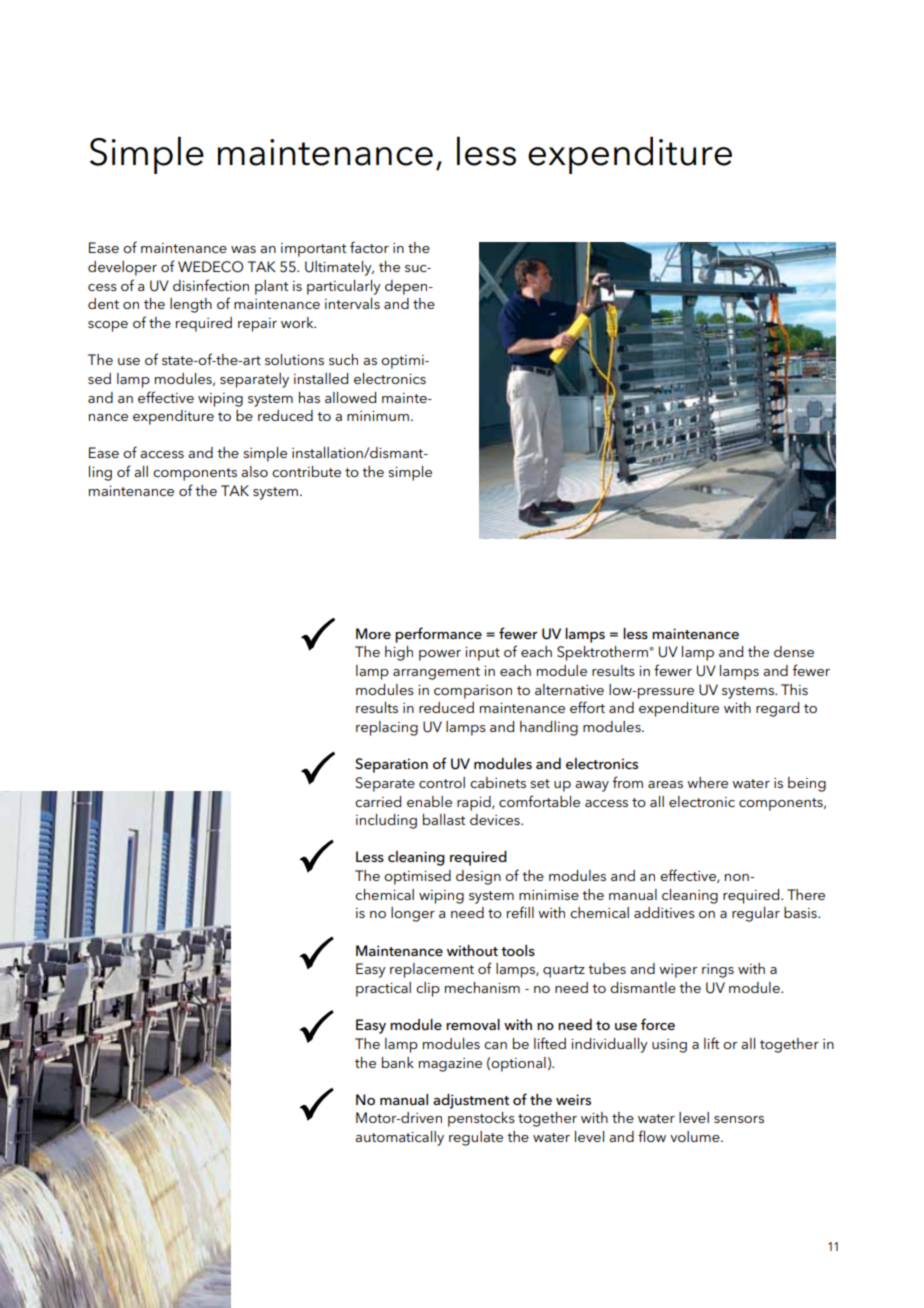 This screenshot has width=924, height=1308. What do you see at coordinates (369, 247) in the screenshot?
I see `factor` at bounding box center [369, 247].
